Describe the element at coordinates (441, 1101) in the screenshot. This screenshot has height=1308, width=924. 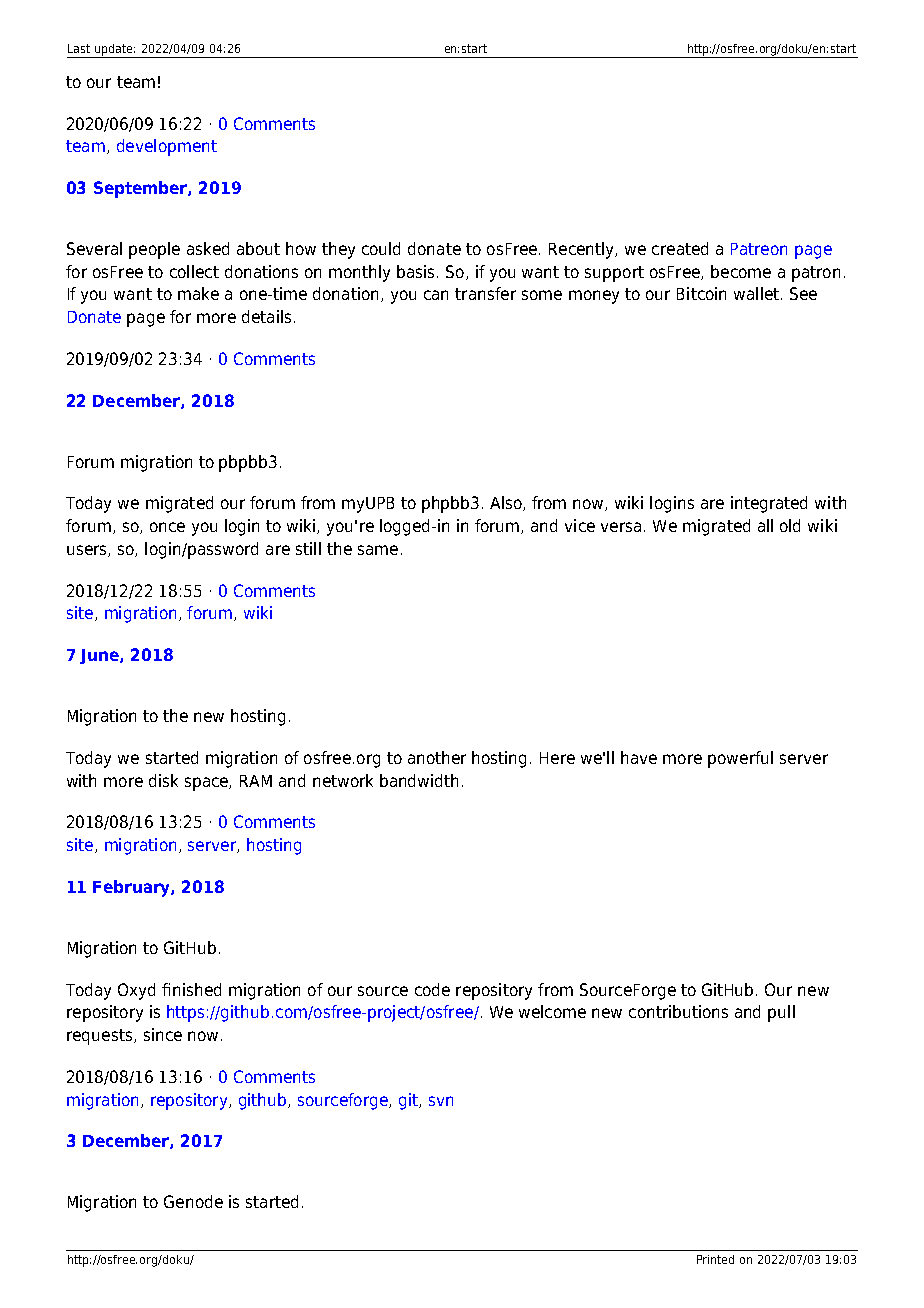
I see `svn` at that location.
